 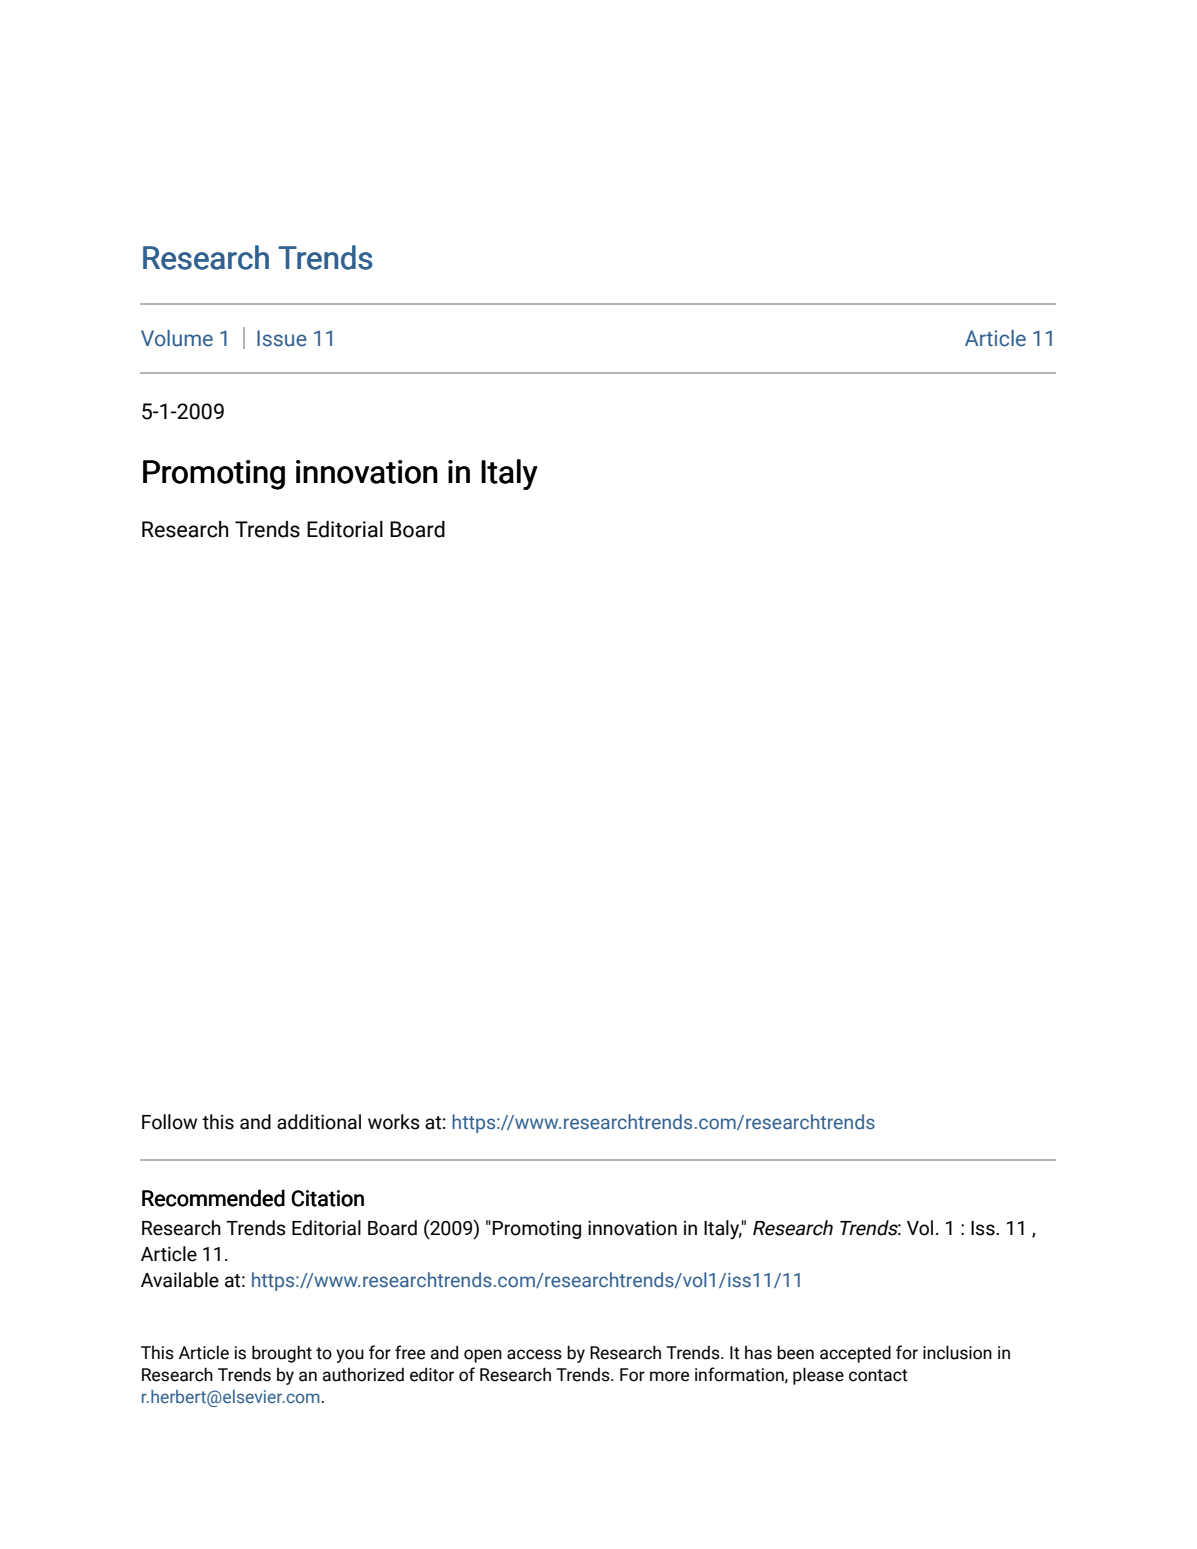 What do you see at coordinates (213, 1198) in the screenshot?
I see `Recommended` at bounding box center [213, 1198].
